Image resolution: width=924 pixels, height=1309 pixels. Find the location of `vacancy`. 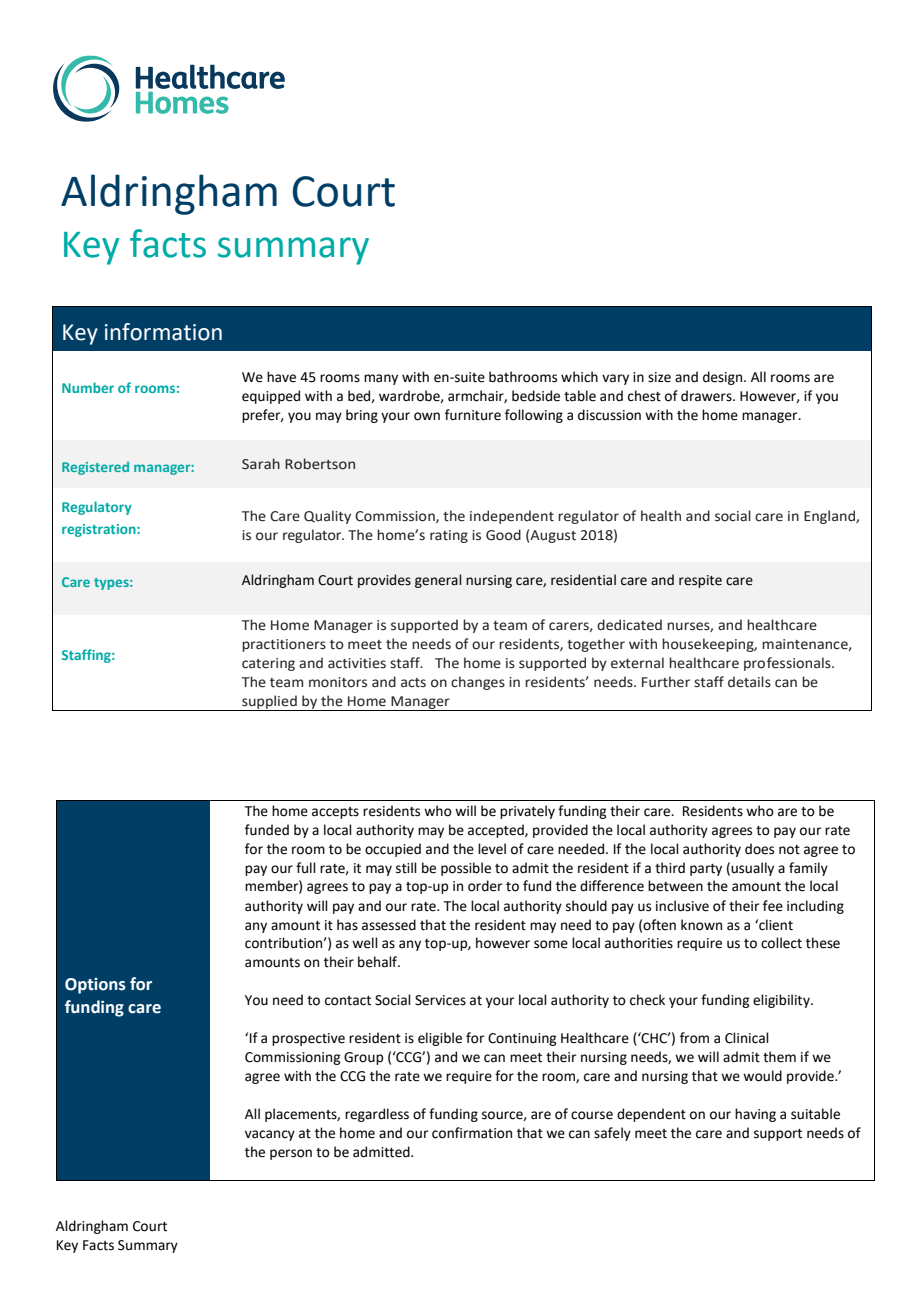

vacancy is located at coordinates (270, 1135).
